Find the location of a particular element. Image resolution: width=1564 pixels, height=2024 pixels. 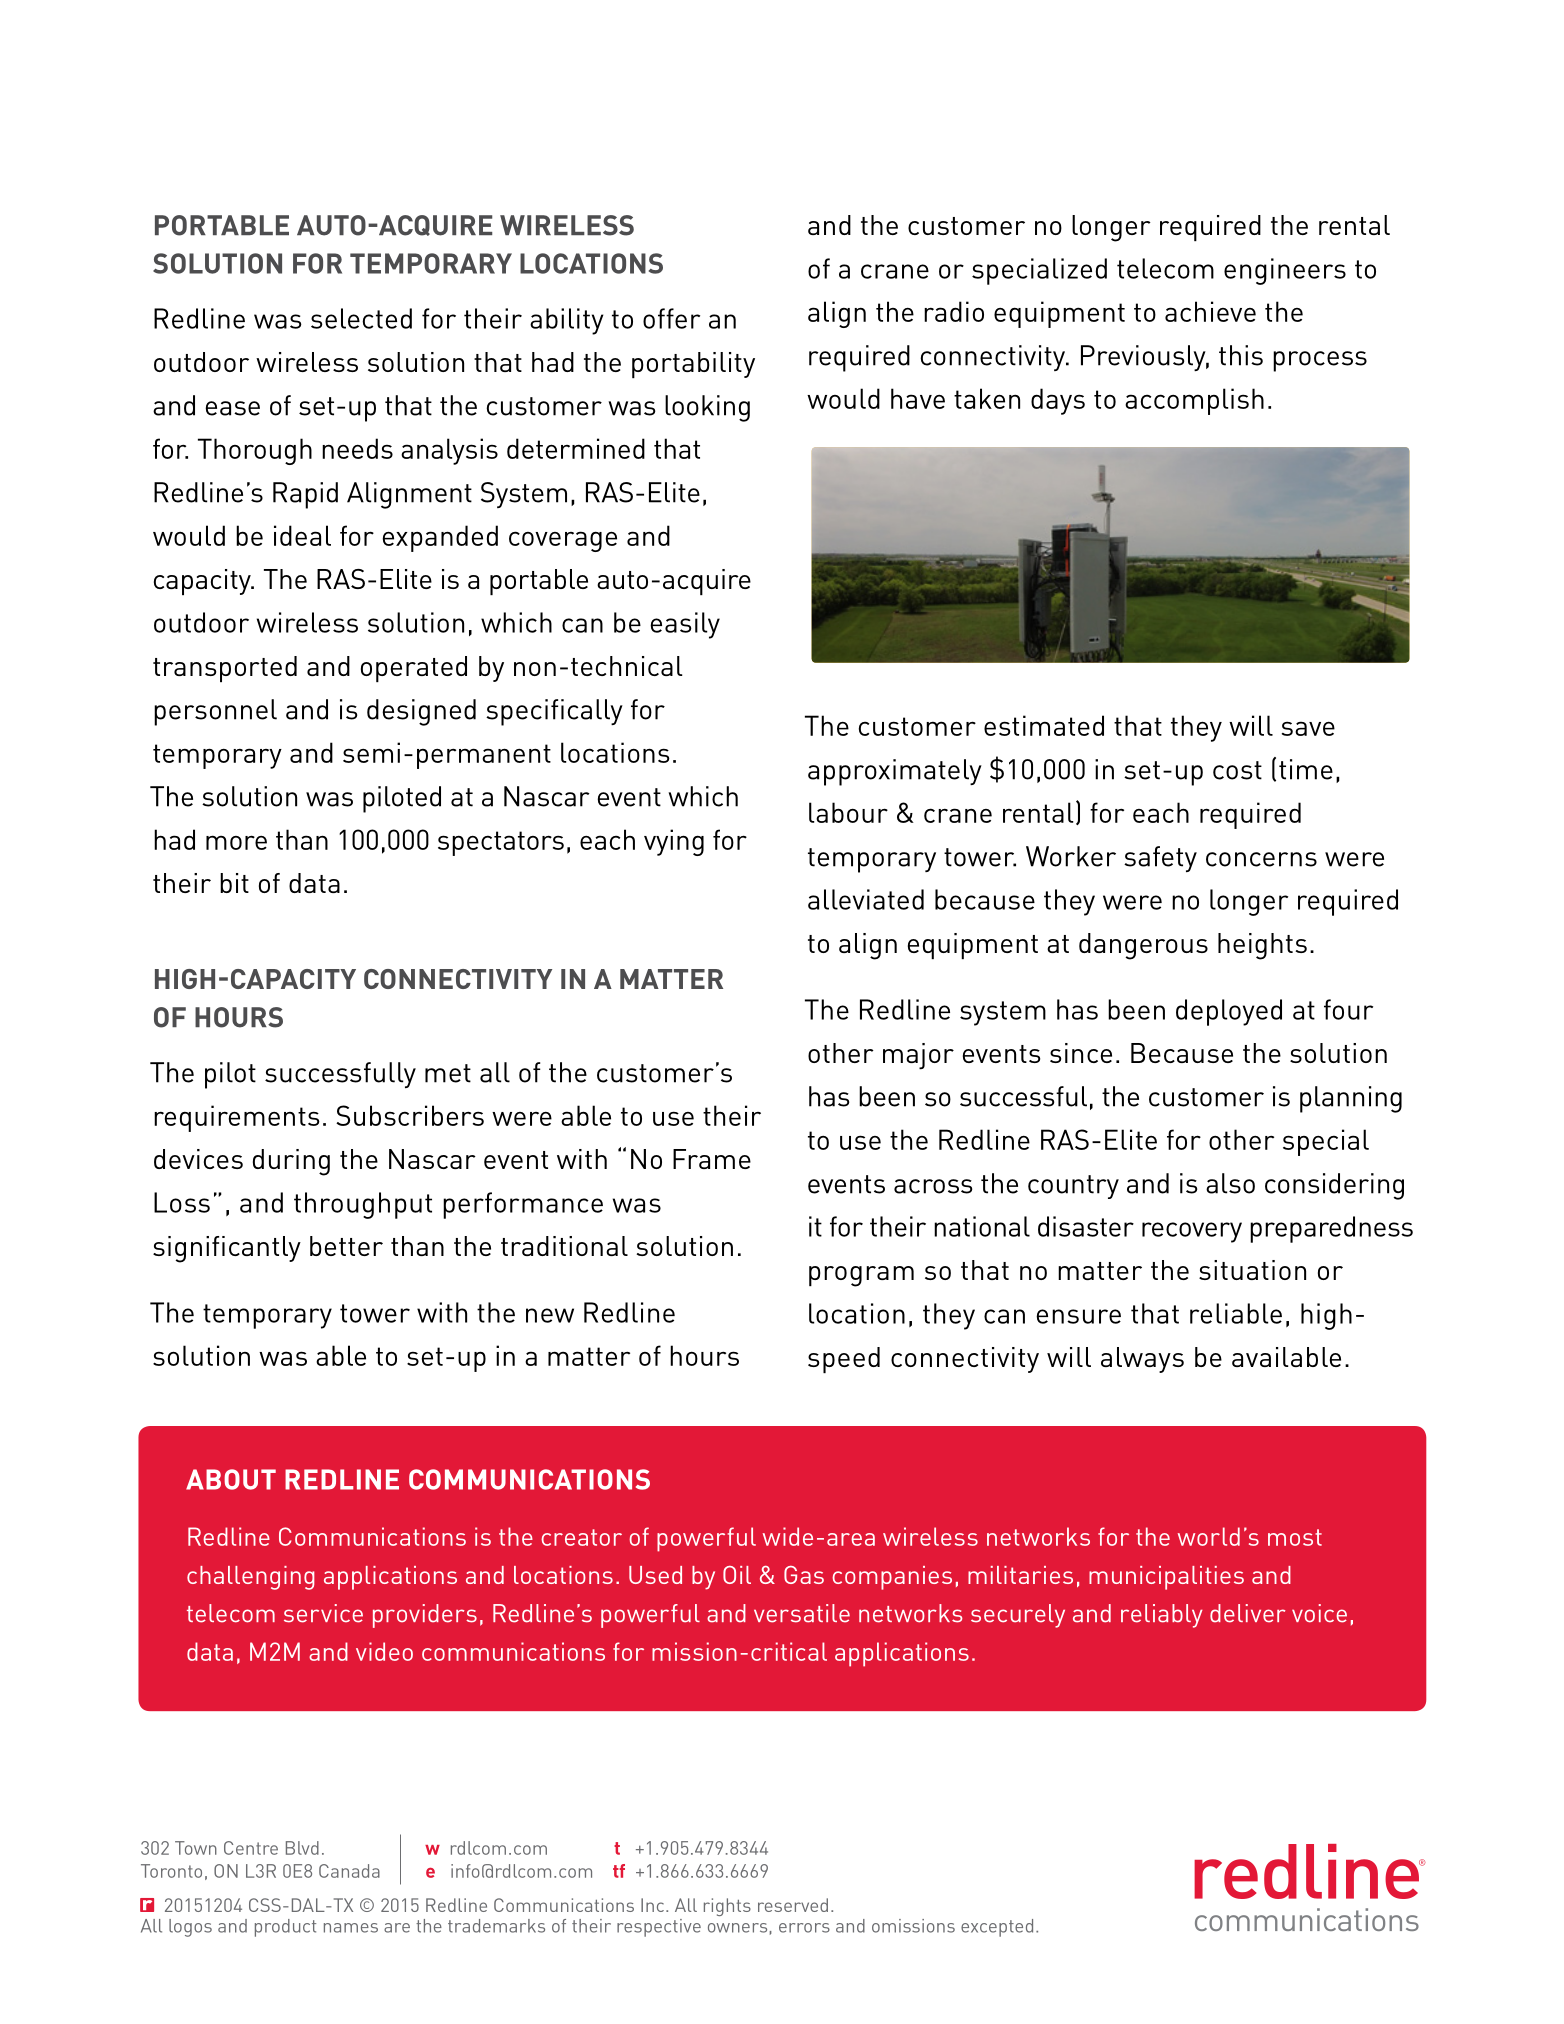

achieve is located at coordinates (1210, 311).
